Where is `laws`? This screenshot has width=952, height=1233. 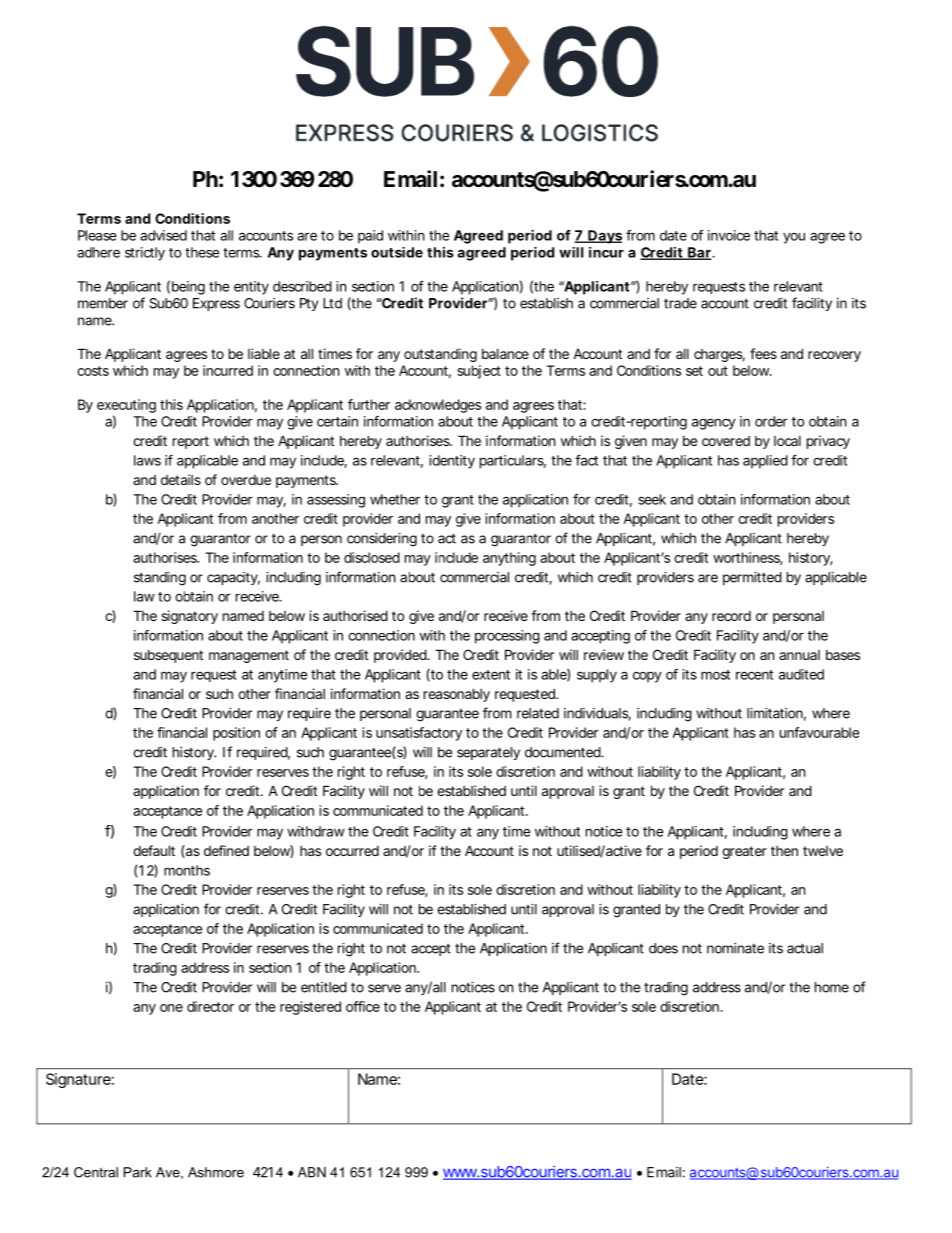
laws is located at coordinates (147, 460).
